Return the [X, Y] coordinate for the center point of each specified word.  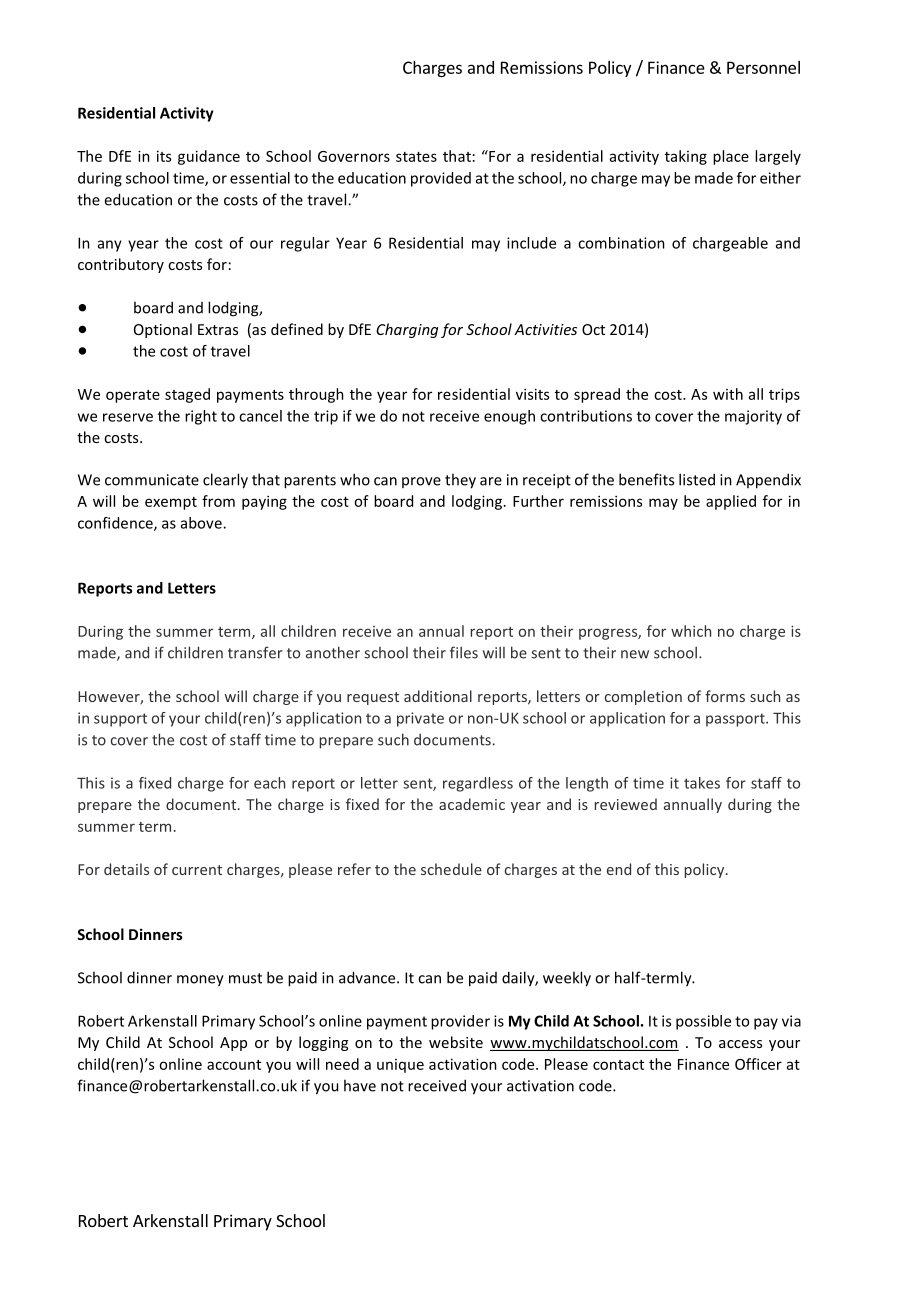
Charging [407, 330]
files [464, 652]
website [456, 1042]
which [691, 631]
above [202, 523]
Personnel [763, 67]
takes [702, 783]
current [197, 870]
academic [472, 804]
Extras [218, 329]
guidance [209, 157]
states [416, 157]
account [234, 1065]
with [728, 394]
